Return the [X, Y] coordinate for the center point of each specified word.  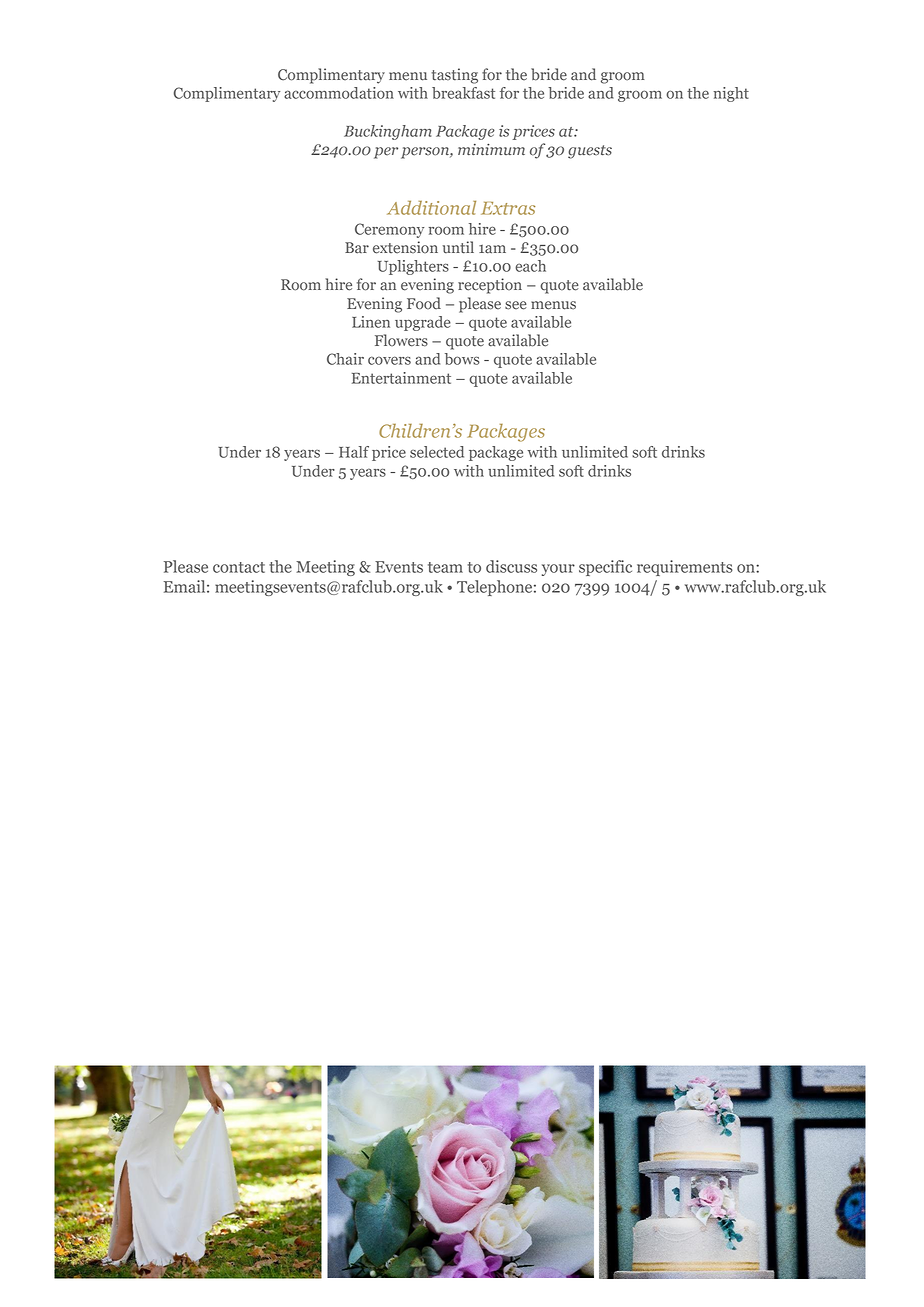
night [731, 94]
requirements [685, 568]
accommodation [339, 93]
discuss [511, 566]
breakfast [463, 93]
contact [239, 567]
